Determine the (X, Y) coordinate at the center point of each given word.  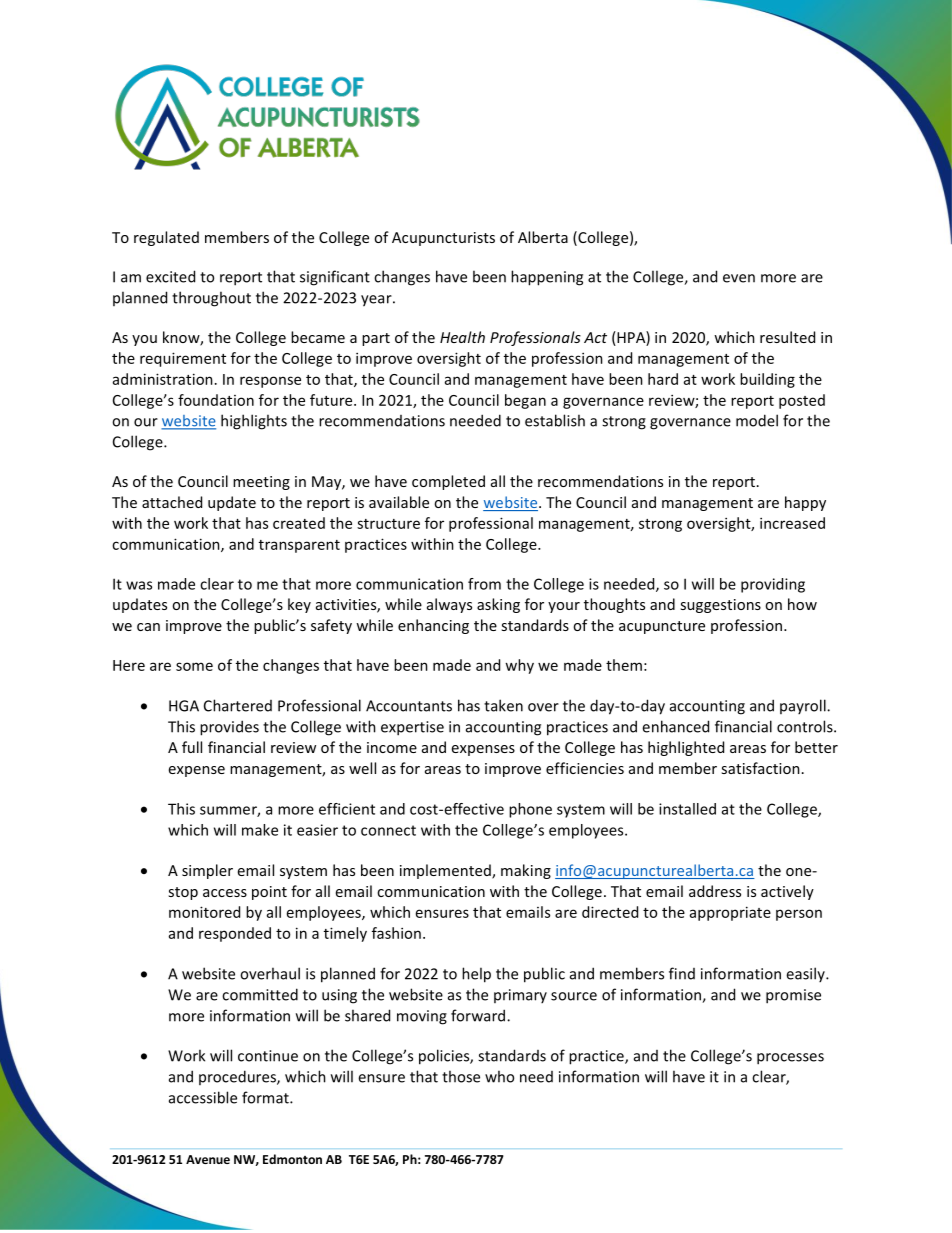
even (739, 278)
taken (503, 705)
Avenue (208, 1159)
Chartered (238, 705)
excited (170, 276)
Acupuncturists (443, 239)
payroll (804, 706)
